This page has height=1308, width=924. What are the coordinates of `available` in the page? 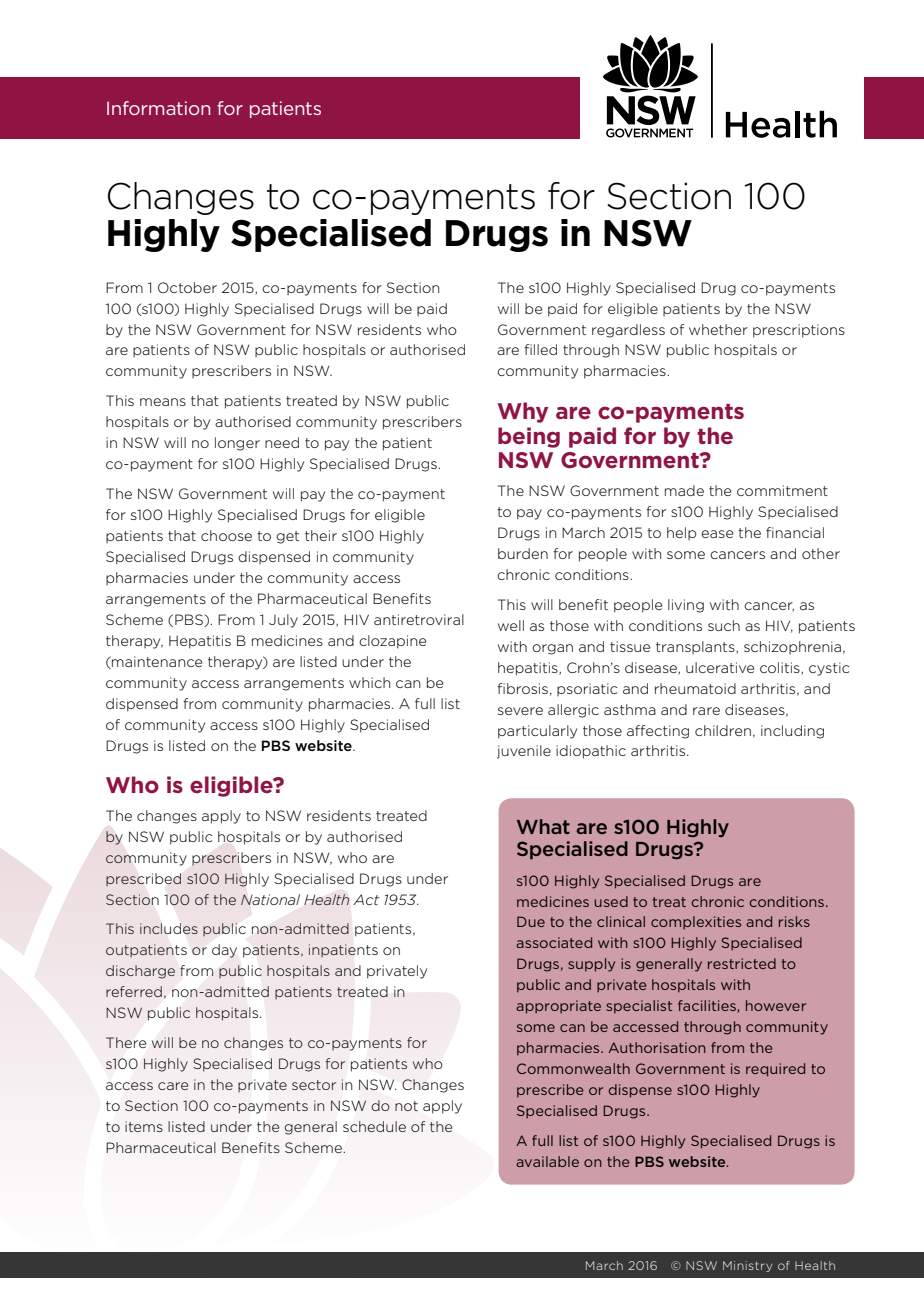 It's located at (547, 1161).
